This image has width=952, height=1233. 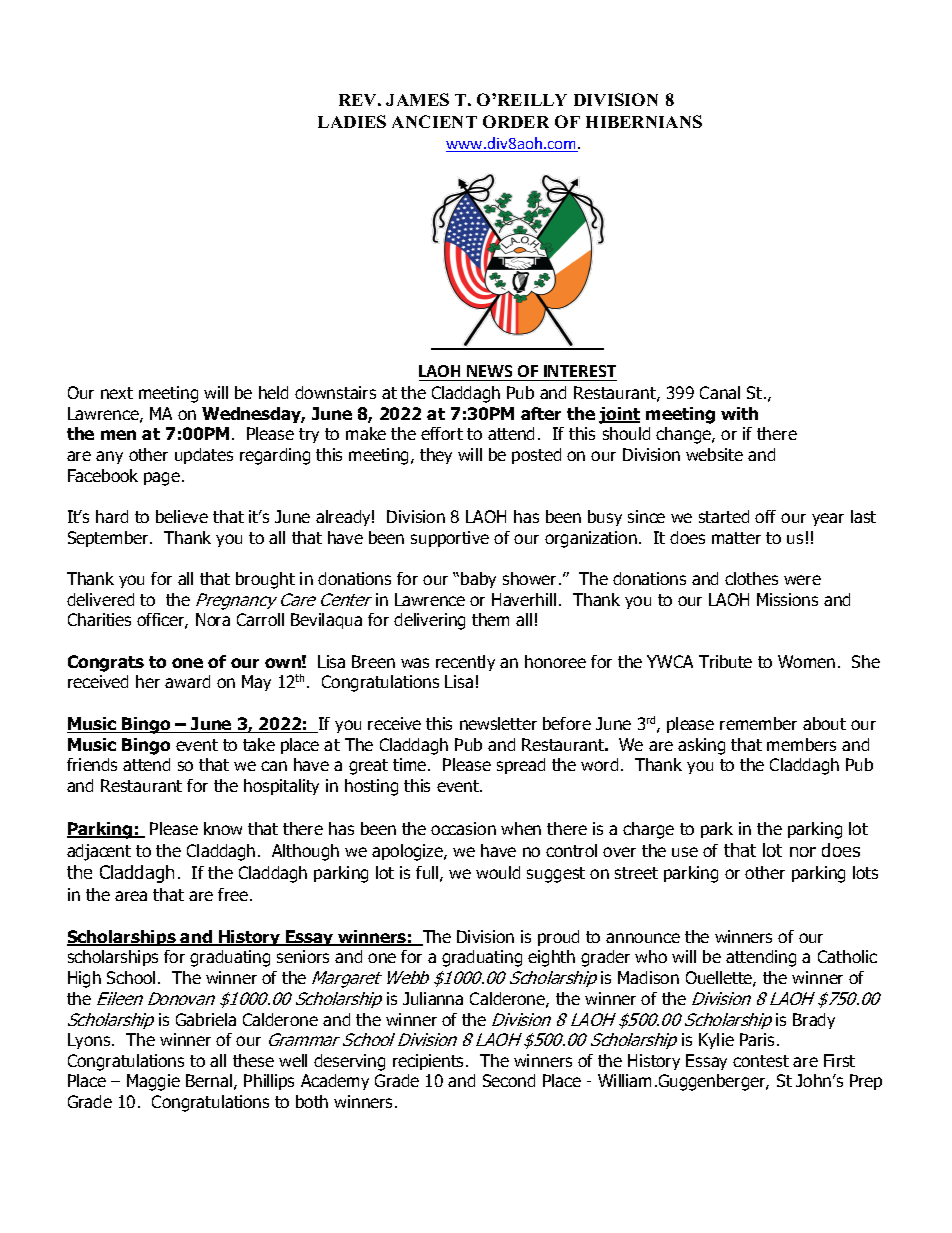 What do you see at coordinates (352, 121) in the image?
I see `LADIES` at bounding box center [352, 121].
